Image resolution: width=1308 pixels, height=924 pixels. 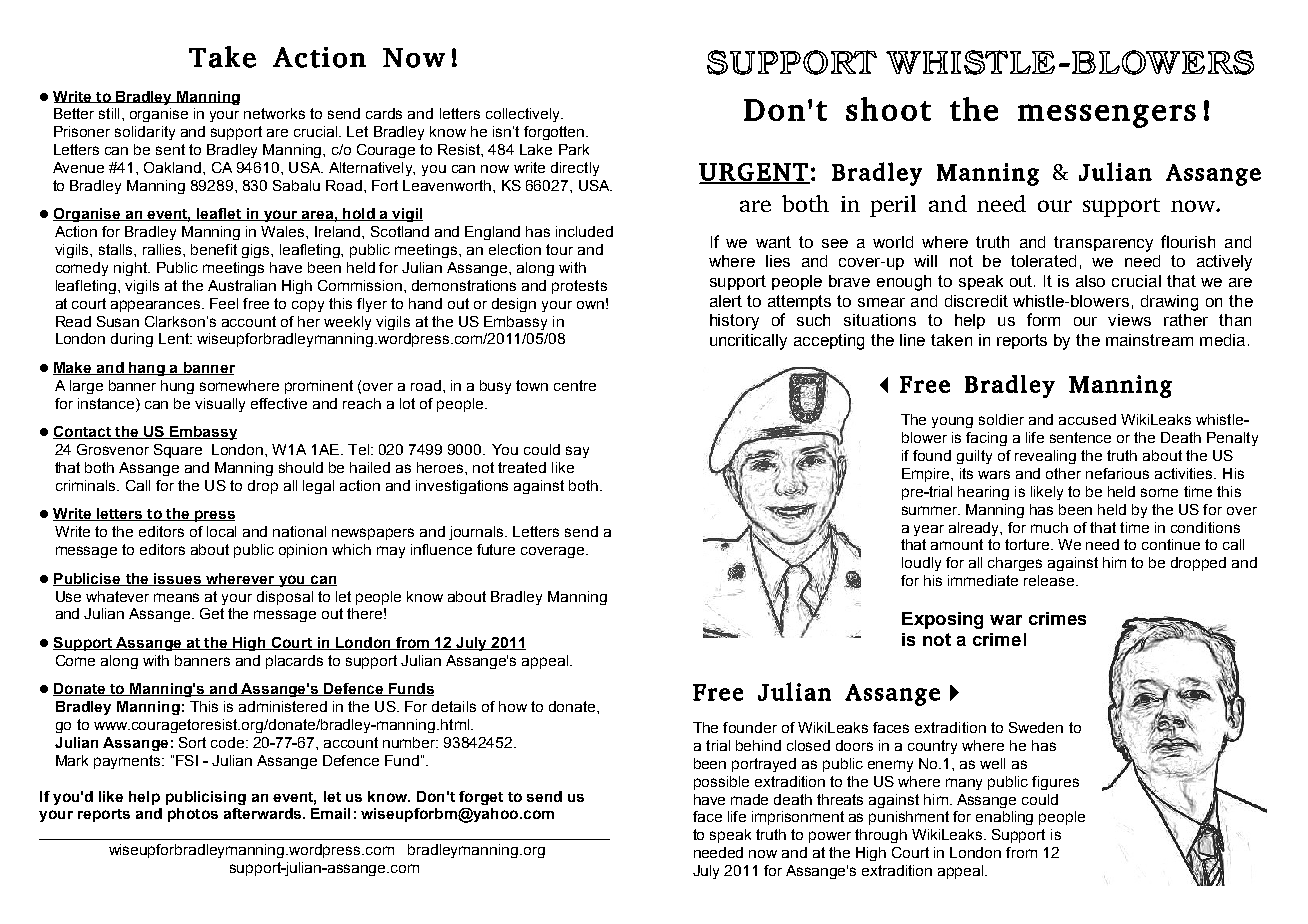 What do you see at coordinates (1004, 818) in the page?
I see `enabling` at bounding box center [1004, 818].
